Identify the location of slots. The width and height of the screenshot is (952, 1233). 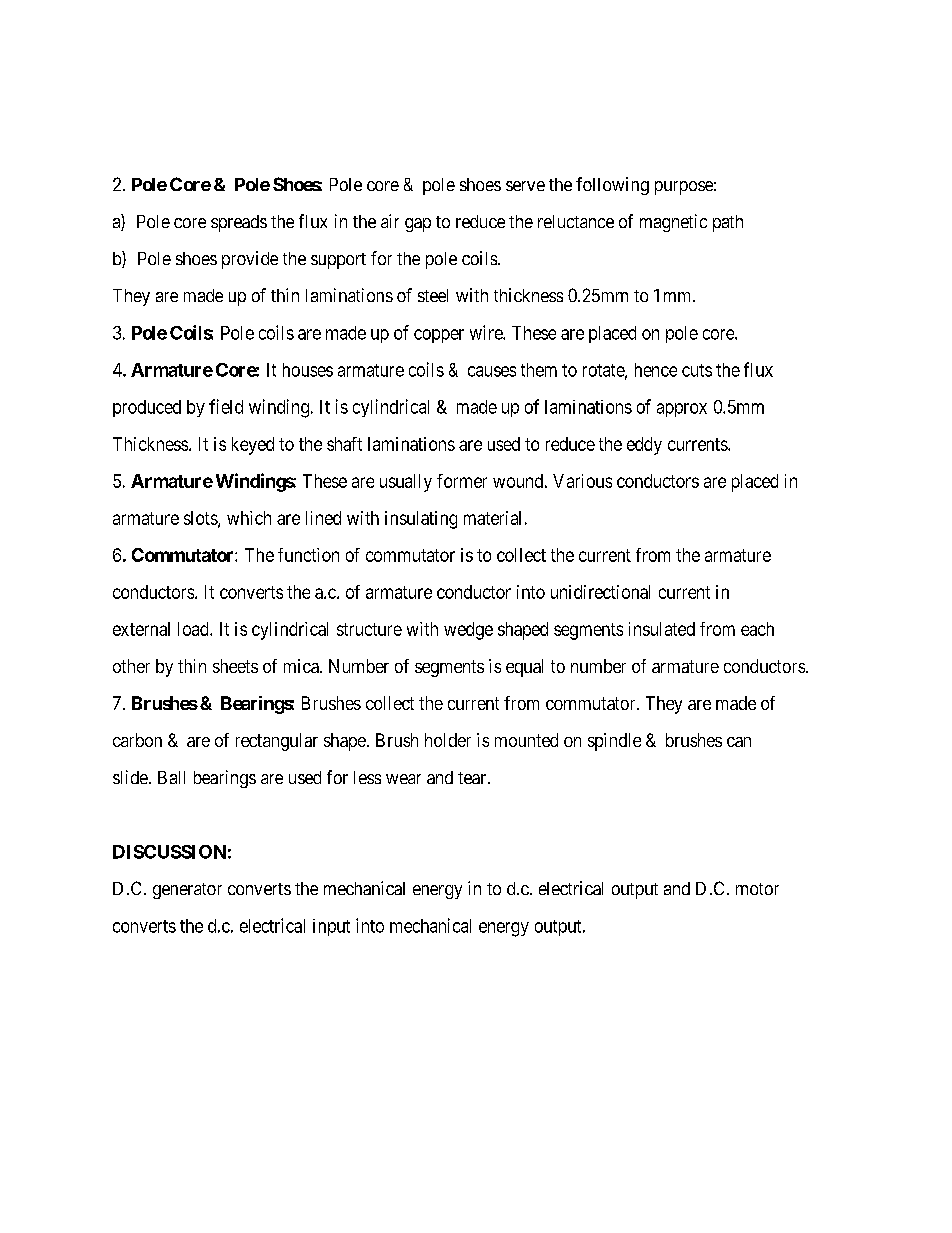
(201, 519).
